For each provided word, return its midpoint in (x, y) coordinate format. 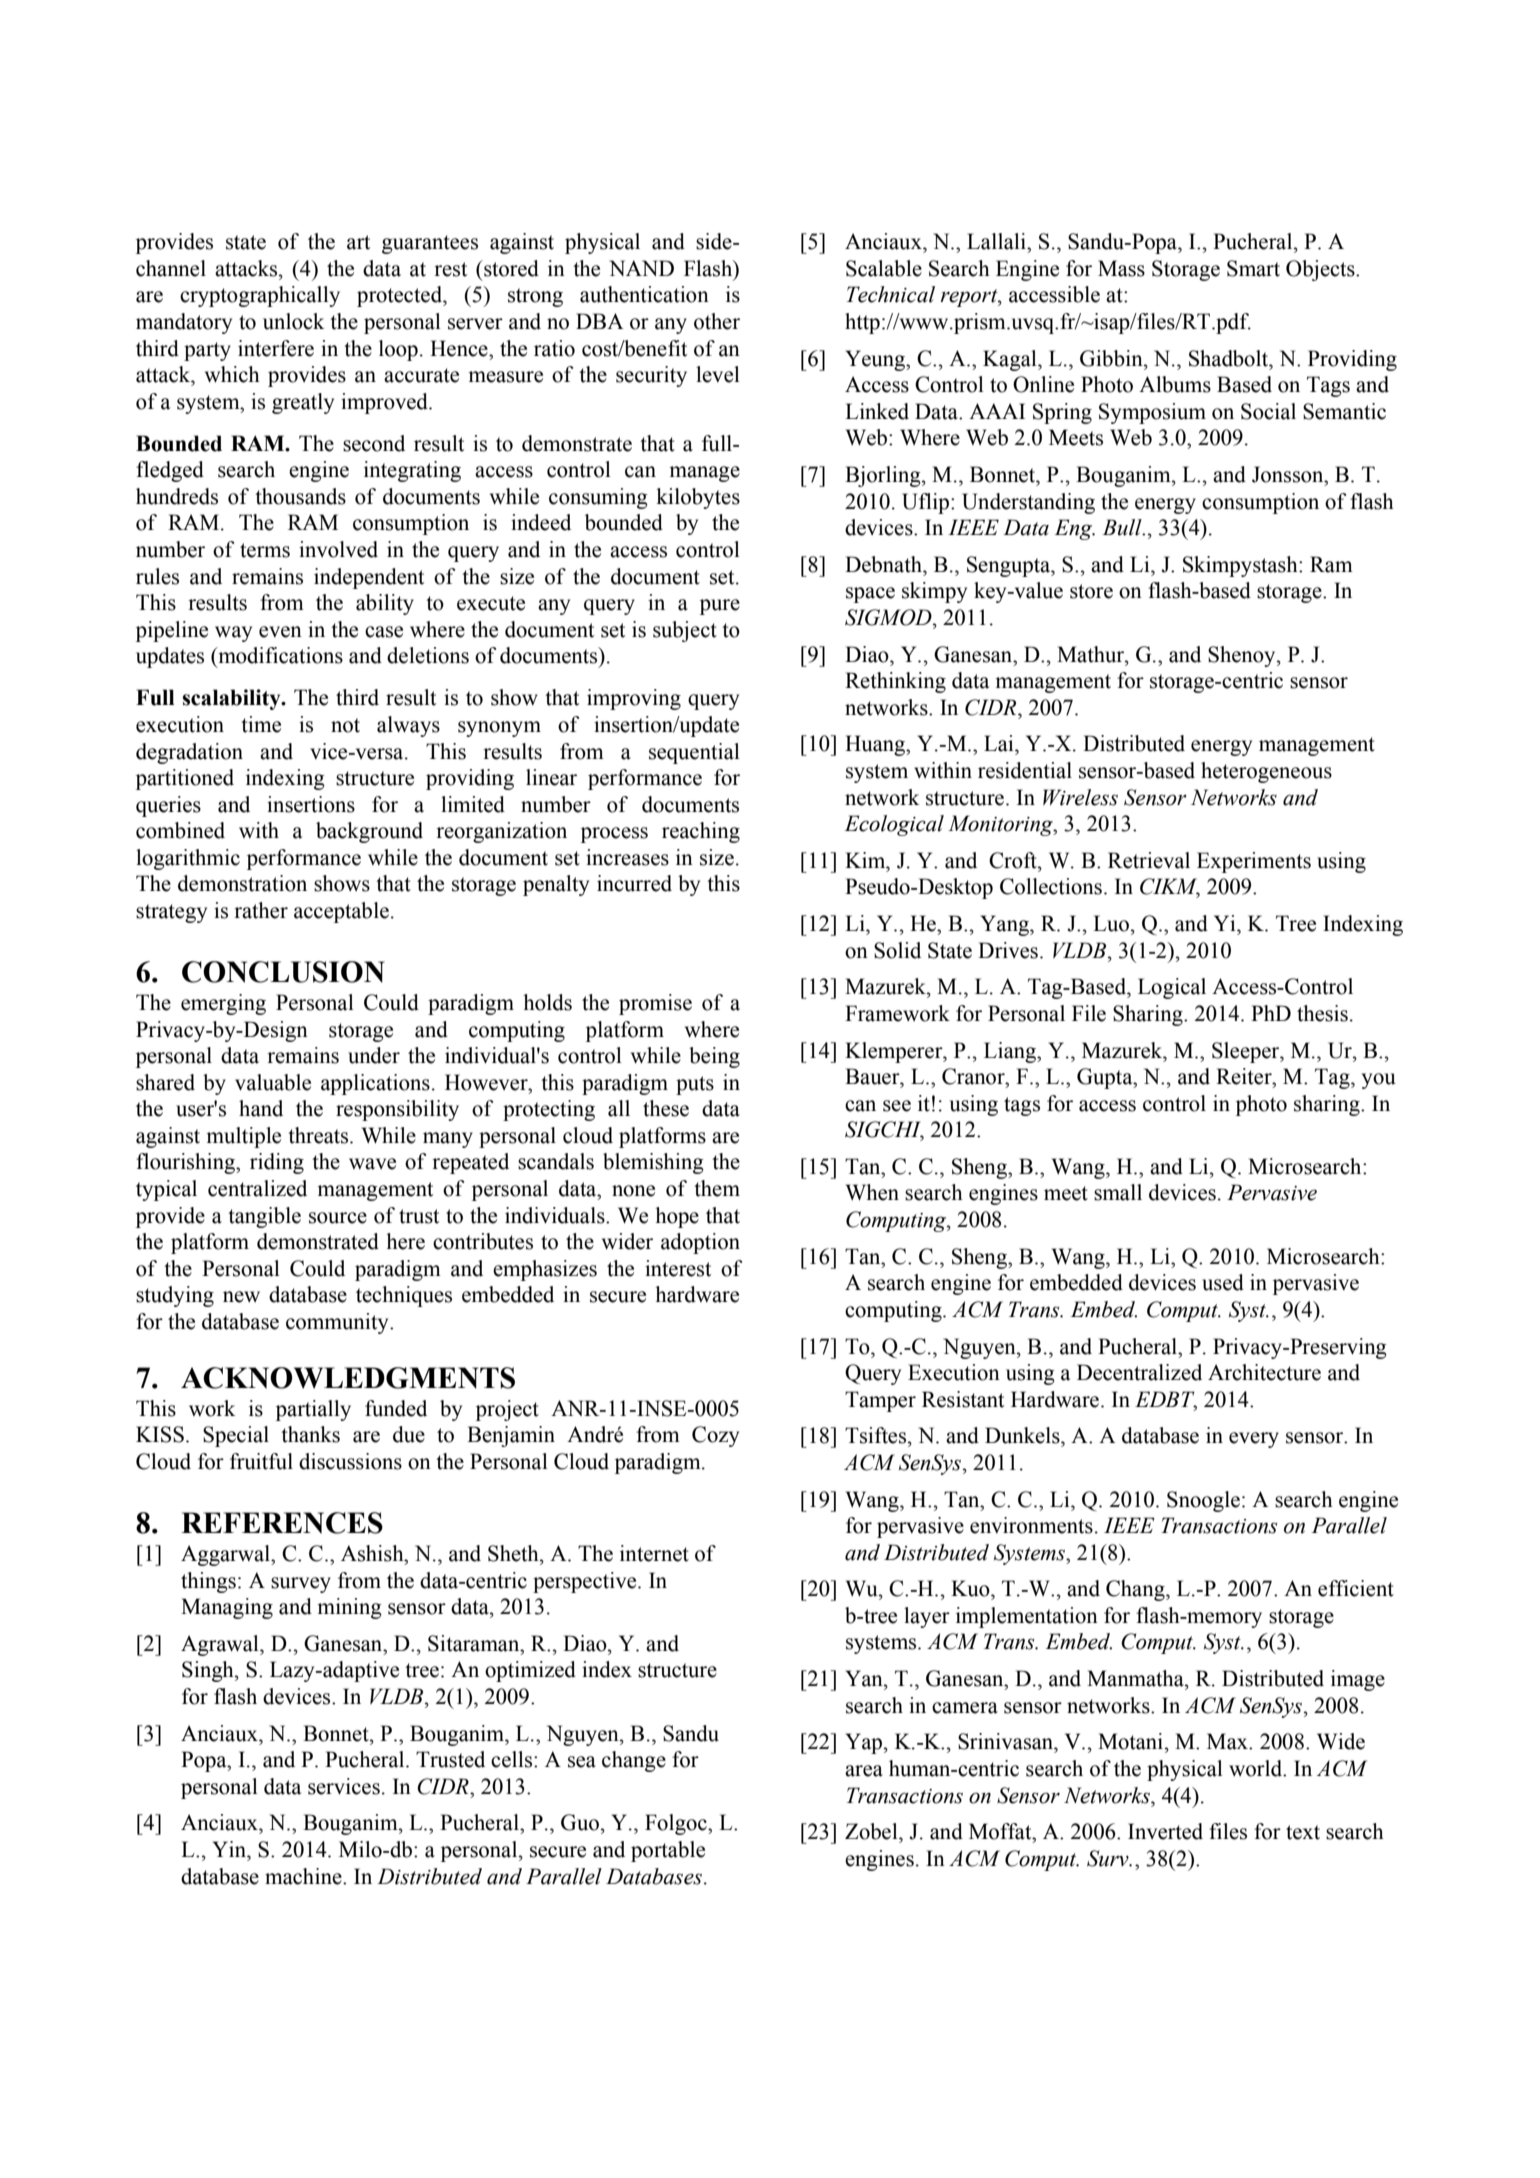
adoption (700, 1243)
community (338, 1323)
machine (304, 1876)
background (369, 832)
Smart (1253, 268)
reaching (701, 832)
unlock (294, 321)
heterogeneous (1266, 772)
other (717, 321)
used (1223, 1282)
